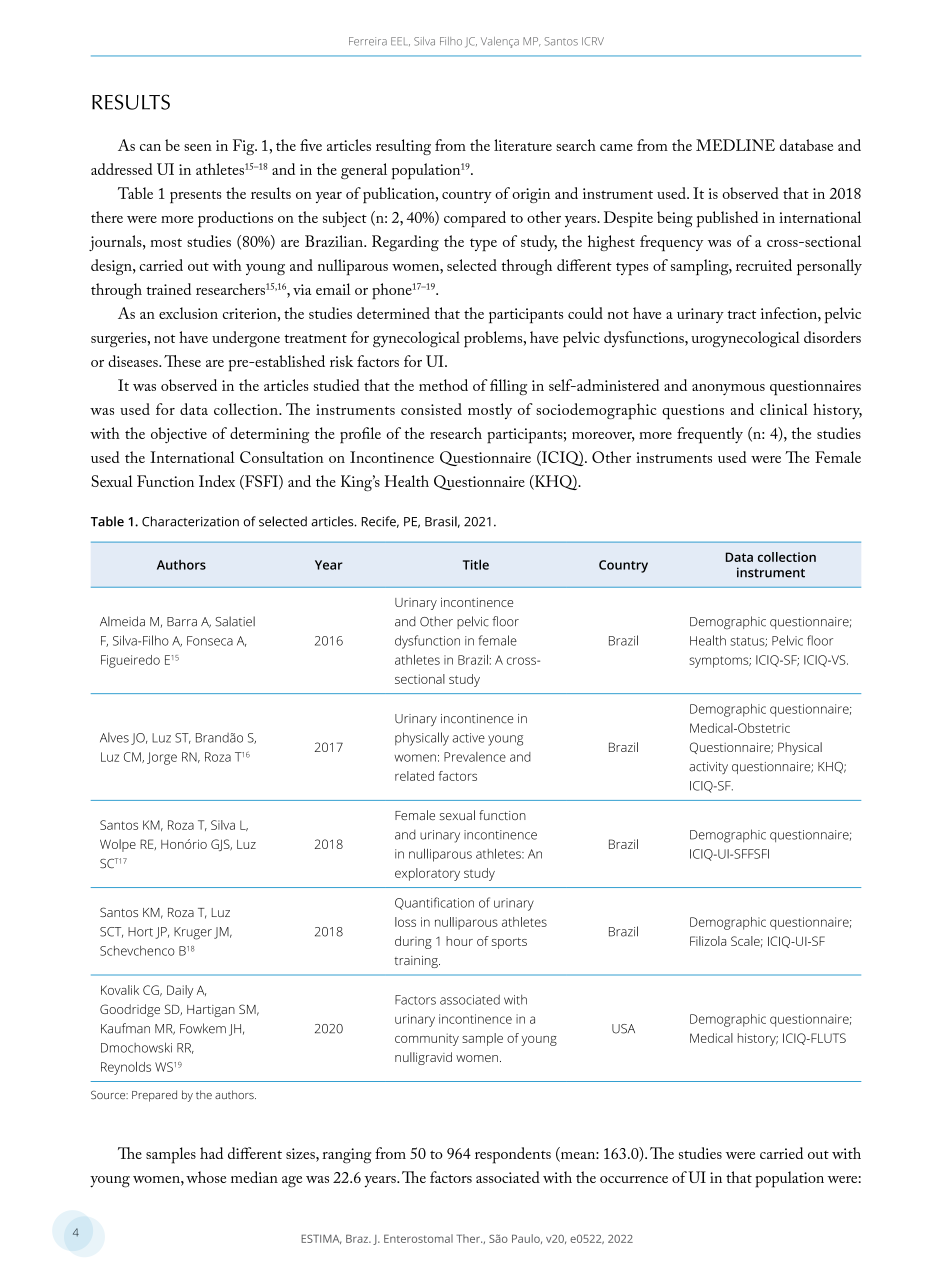 This image has width=952, height=1270. What do you see at coordinates (179, 435) in the image?
I see `objective` at bounding box center [179, 435].
